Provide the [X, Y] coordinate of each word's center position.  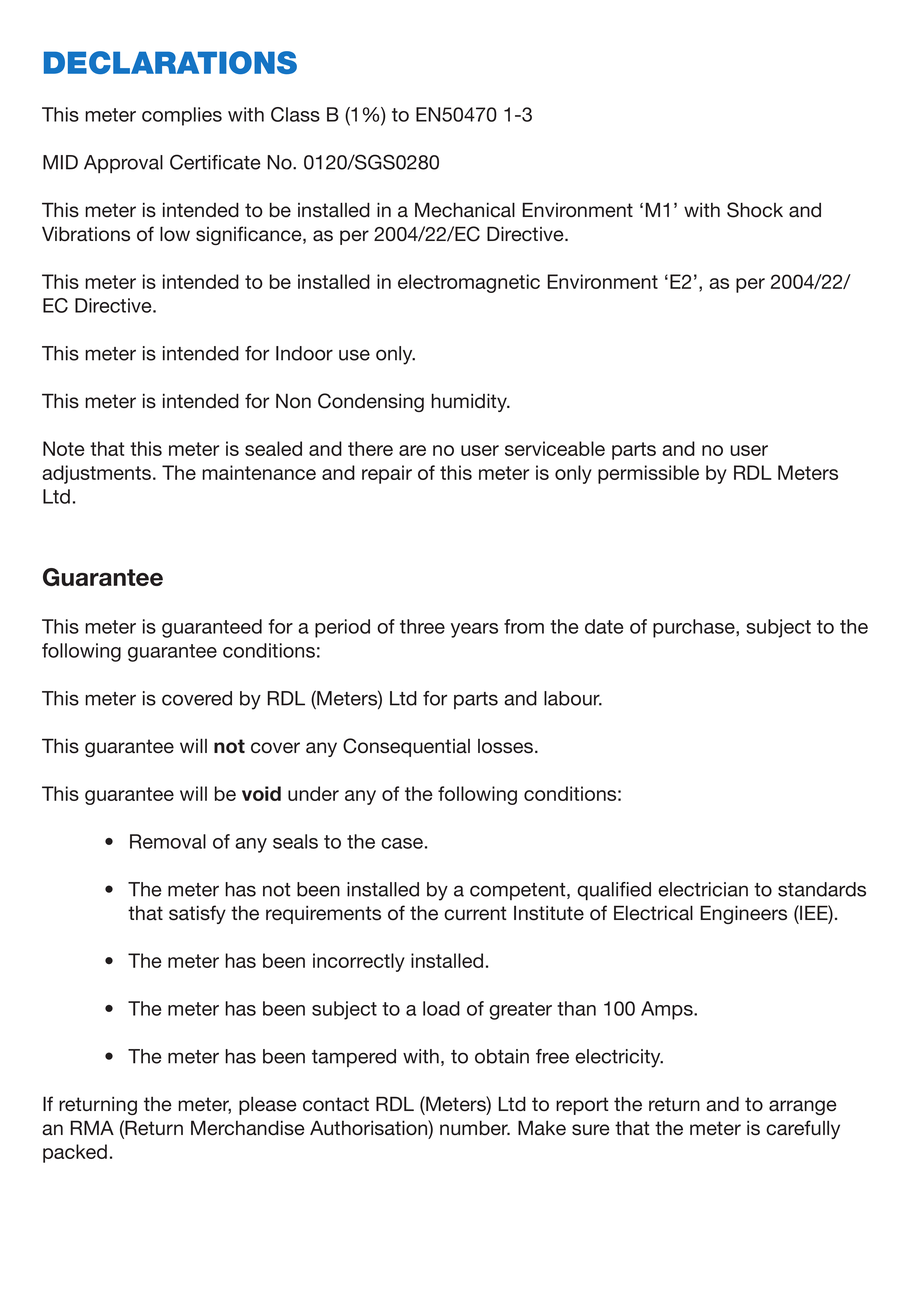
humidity [470, 402]
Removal [168, 841]
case [402, 843]
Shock [755, 210]
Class [295, 114]
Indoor [304, 353]
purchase [695, 628]
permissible [648, 474]
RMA [92, 1127]
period [342, 628]
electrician [703, 889]
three [422, 626]
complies [182, 116]
